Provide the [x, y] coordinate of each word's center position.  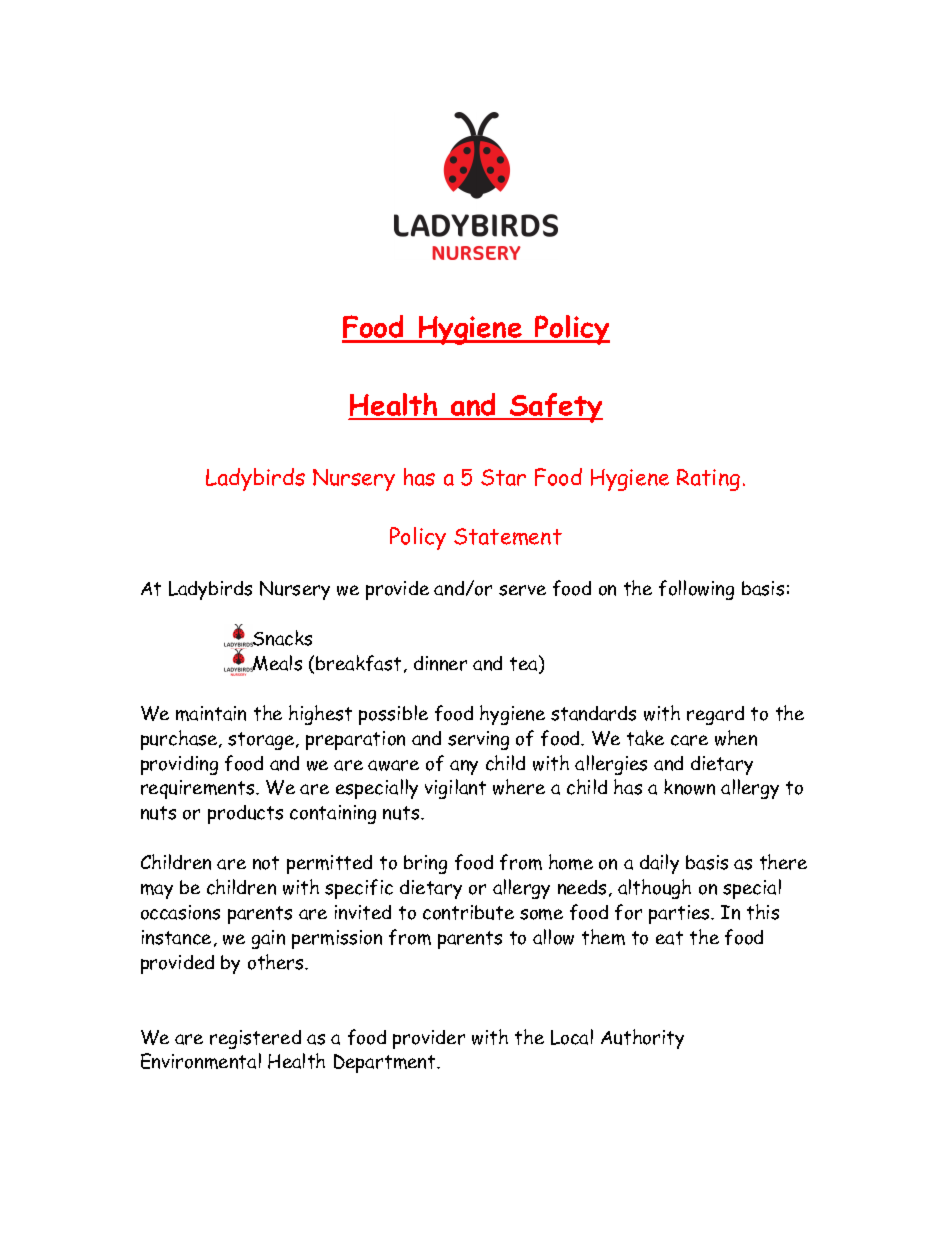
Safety [555, 408]
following [696, 590]
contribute [468, 912]
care [689, 740]
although [654, 889]
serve [522, 590]
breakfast [358, 663]
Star [503, 477]
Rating [708, 480]
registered [255, 1039]
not [266, 863]
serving [478, 740]
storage [262, 741]
